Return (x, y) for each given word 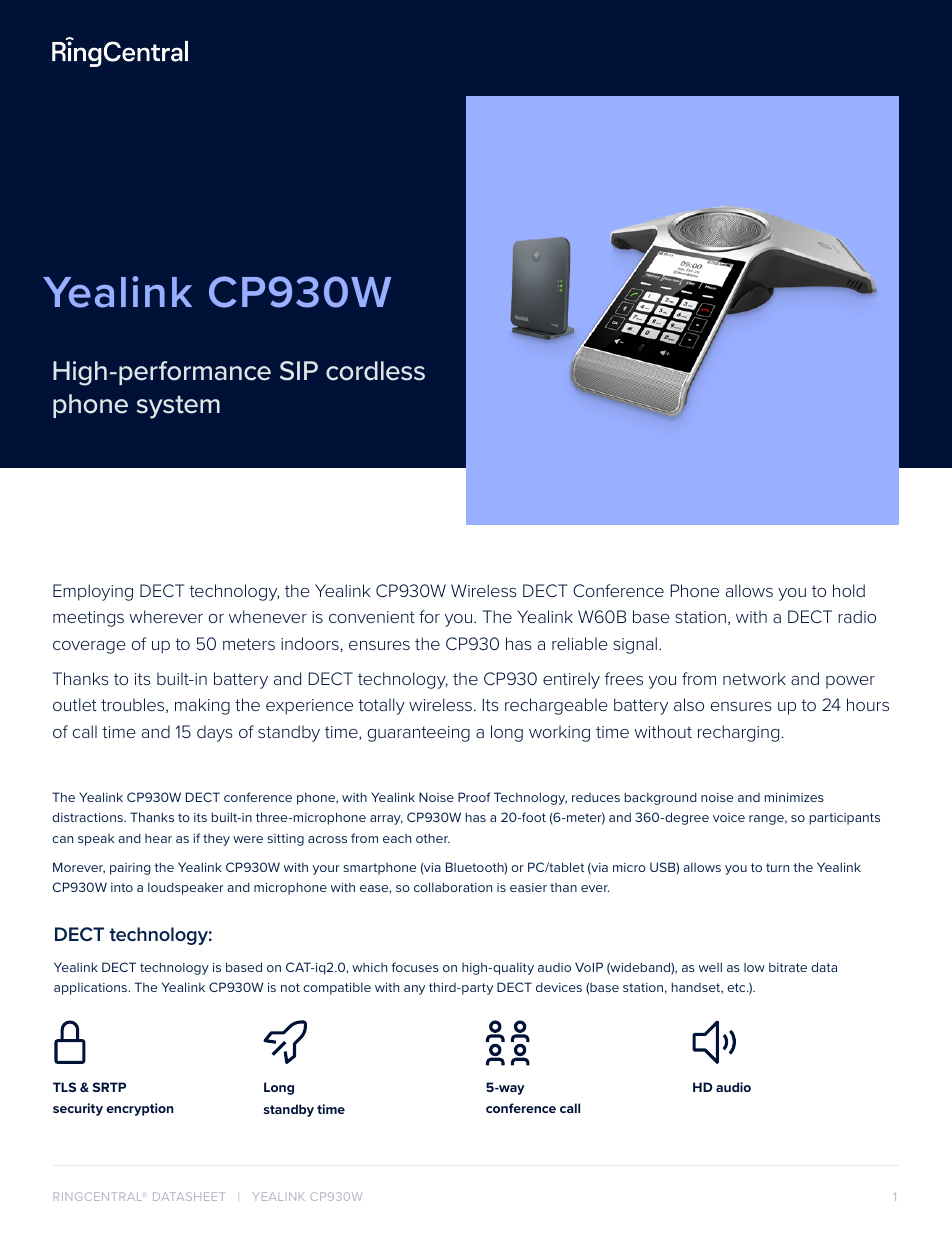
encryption (140, 1109)
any (414, 990)
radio (857, 616)
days (215, 733)
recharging (738, 733)
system (178, 407)
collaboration (453, 887)
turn (777, 867)
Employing (93, 592)
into (122, 887)
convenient (372, 617)
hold (849, 590)
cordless (375, 371)
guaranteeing (418, 734)
